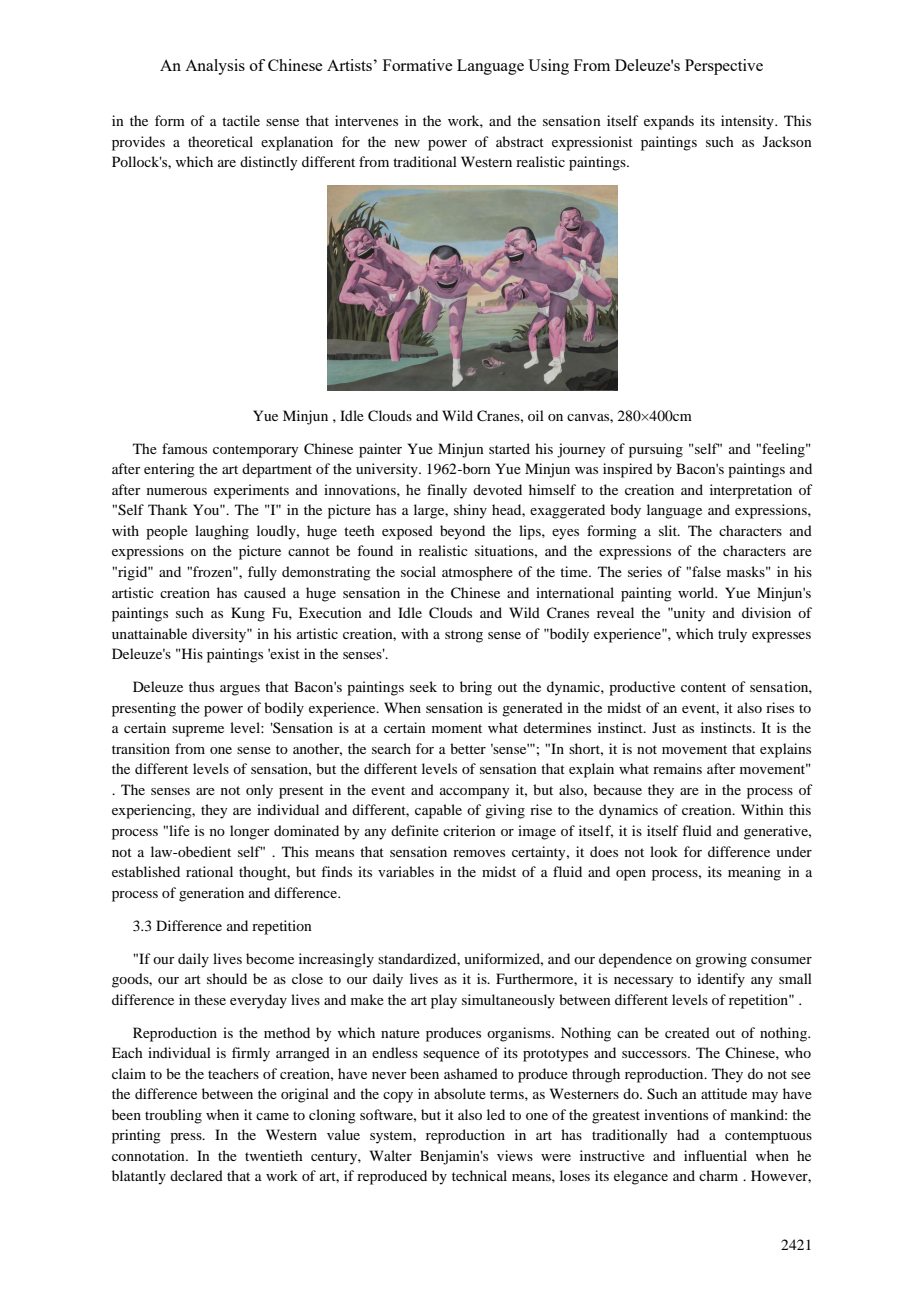 This image has width=924, height=1308. I want to click on truly, so click(732, 635).
